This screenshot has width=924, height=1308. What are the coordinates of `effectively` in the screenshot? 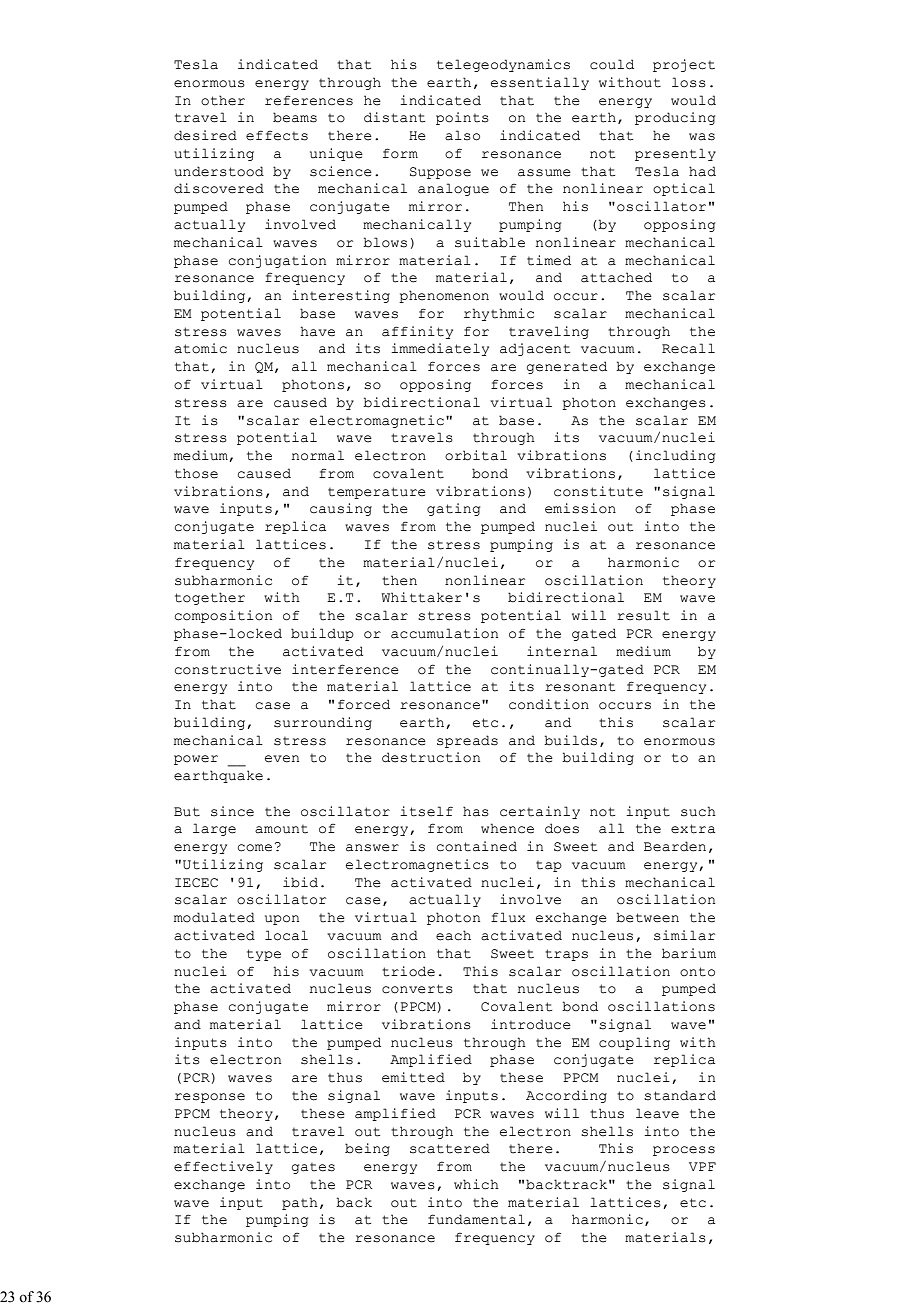 It's located at (223, 1167).
